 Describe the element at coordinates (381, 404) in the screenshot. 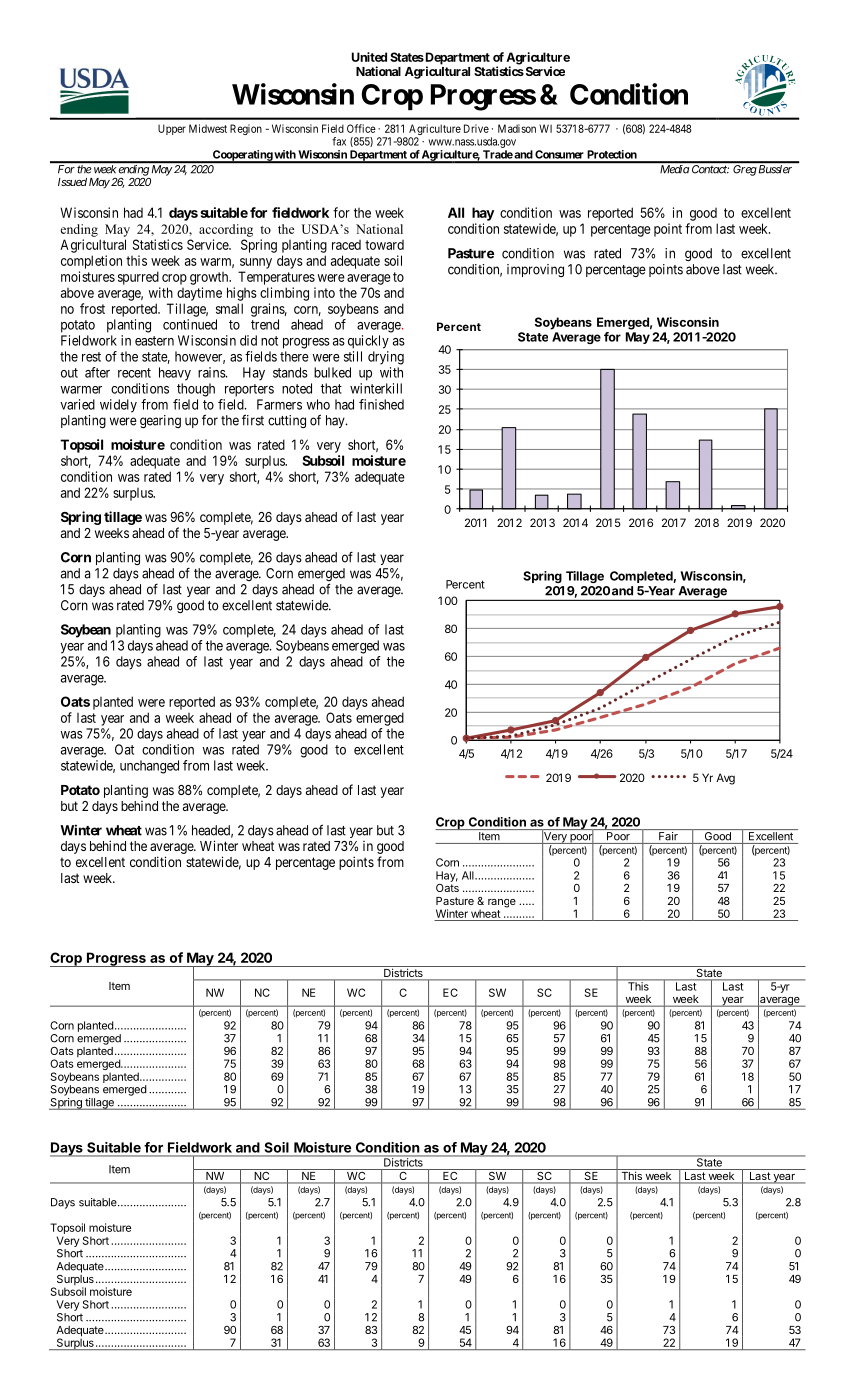

I see `finished` at that location.
